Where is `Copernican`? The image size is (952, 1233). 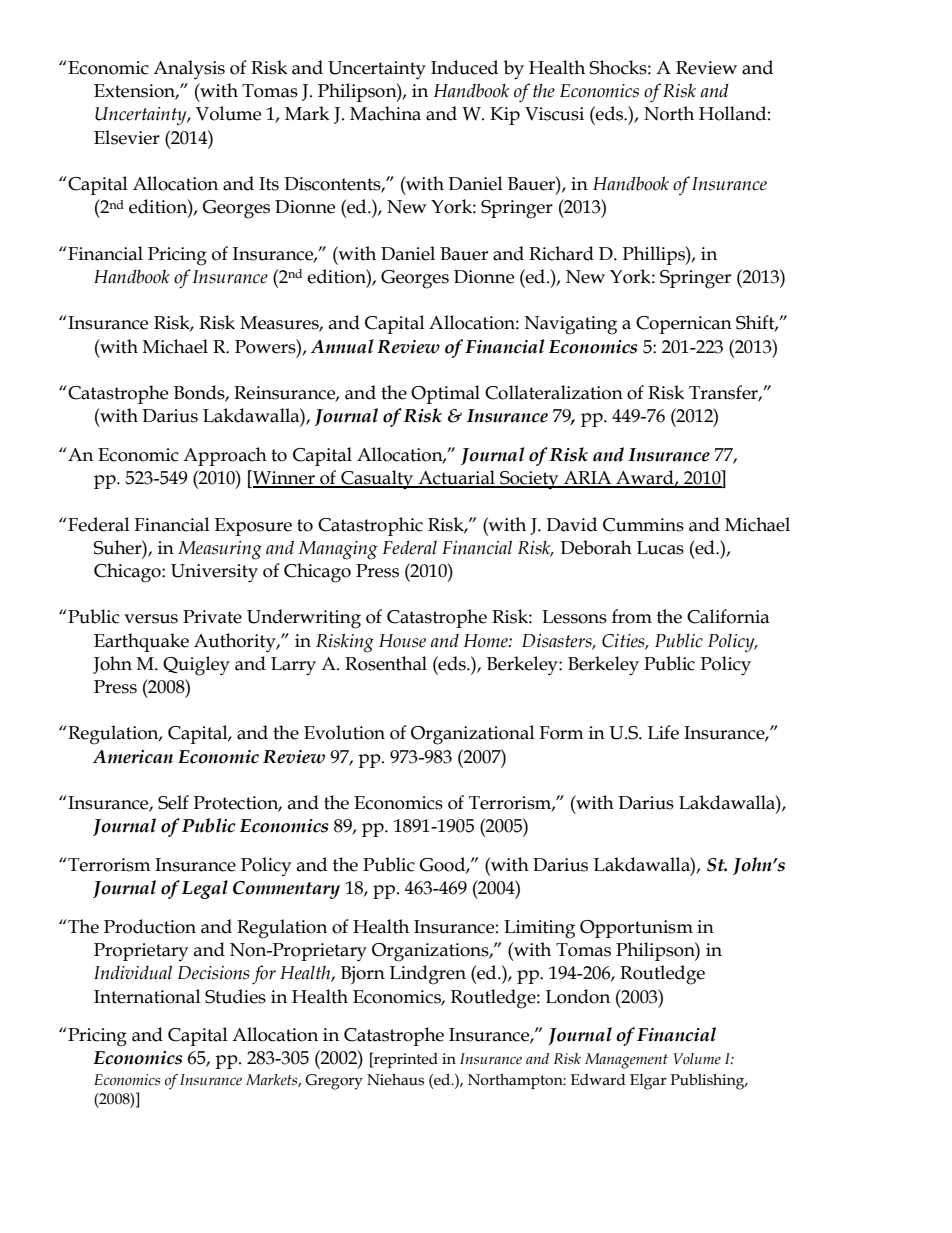
Copernican is located at coordinates (684, 325).
